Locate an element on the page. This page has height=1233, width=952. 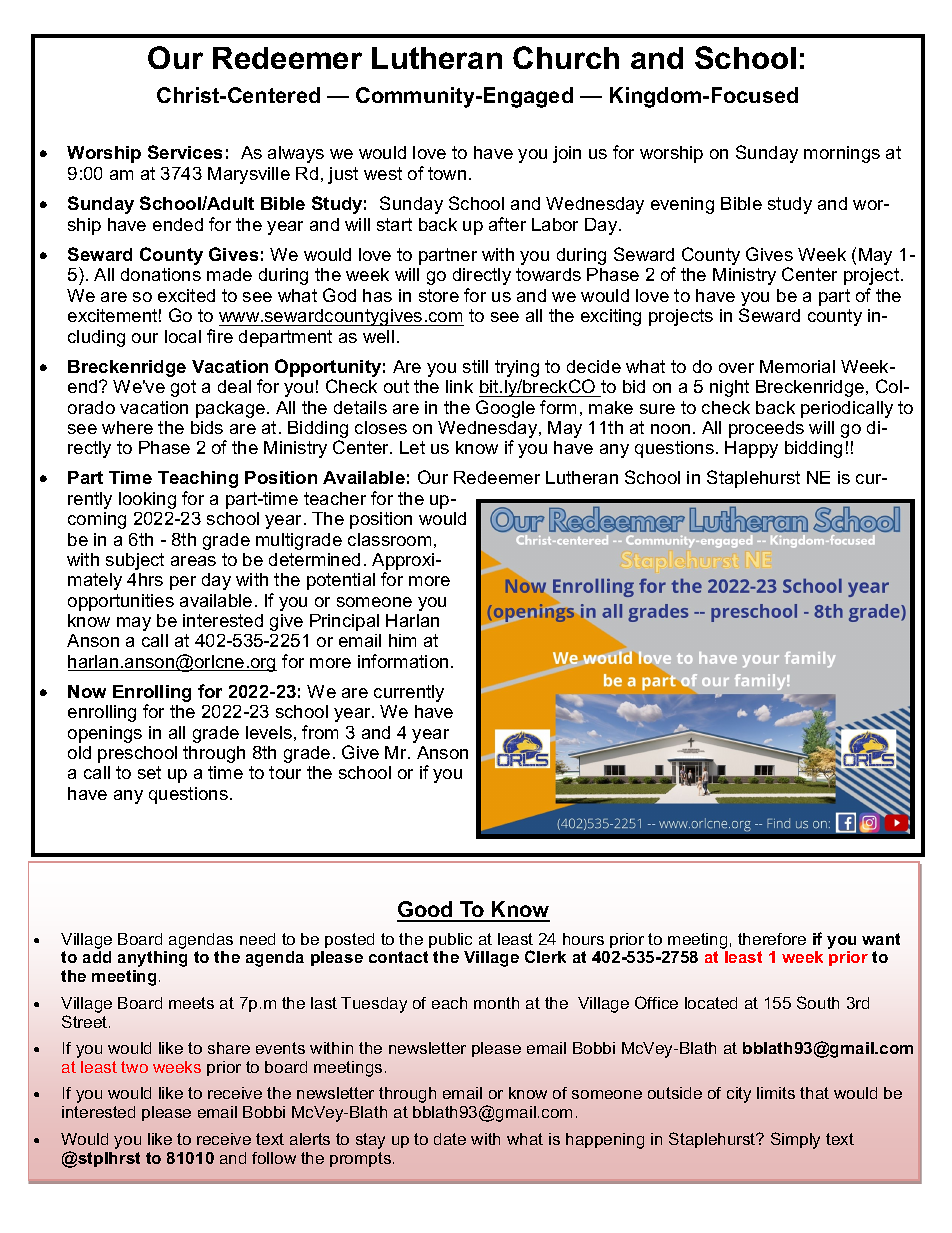
Memorial is located at coordinates (797, 366).
